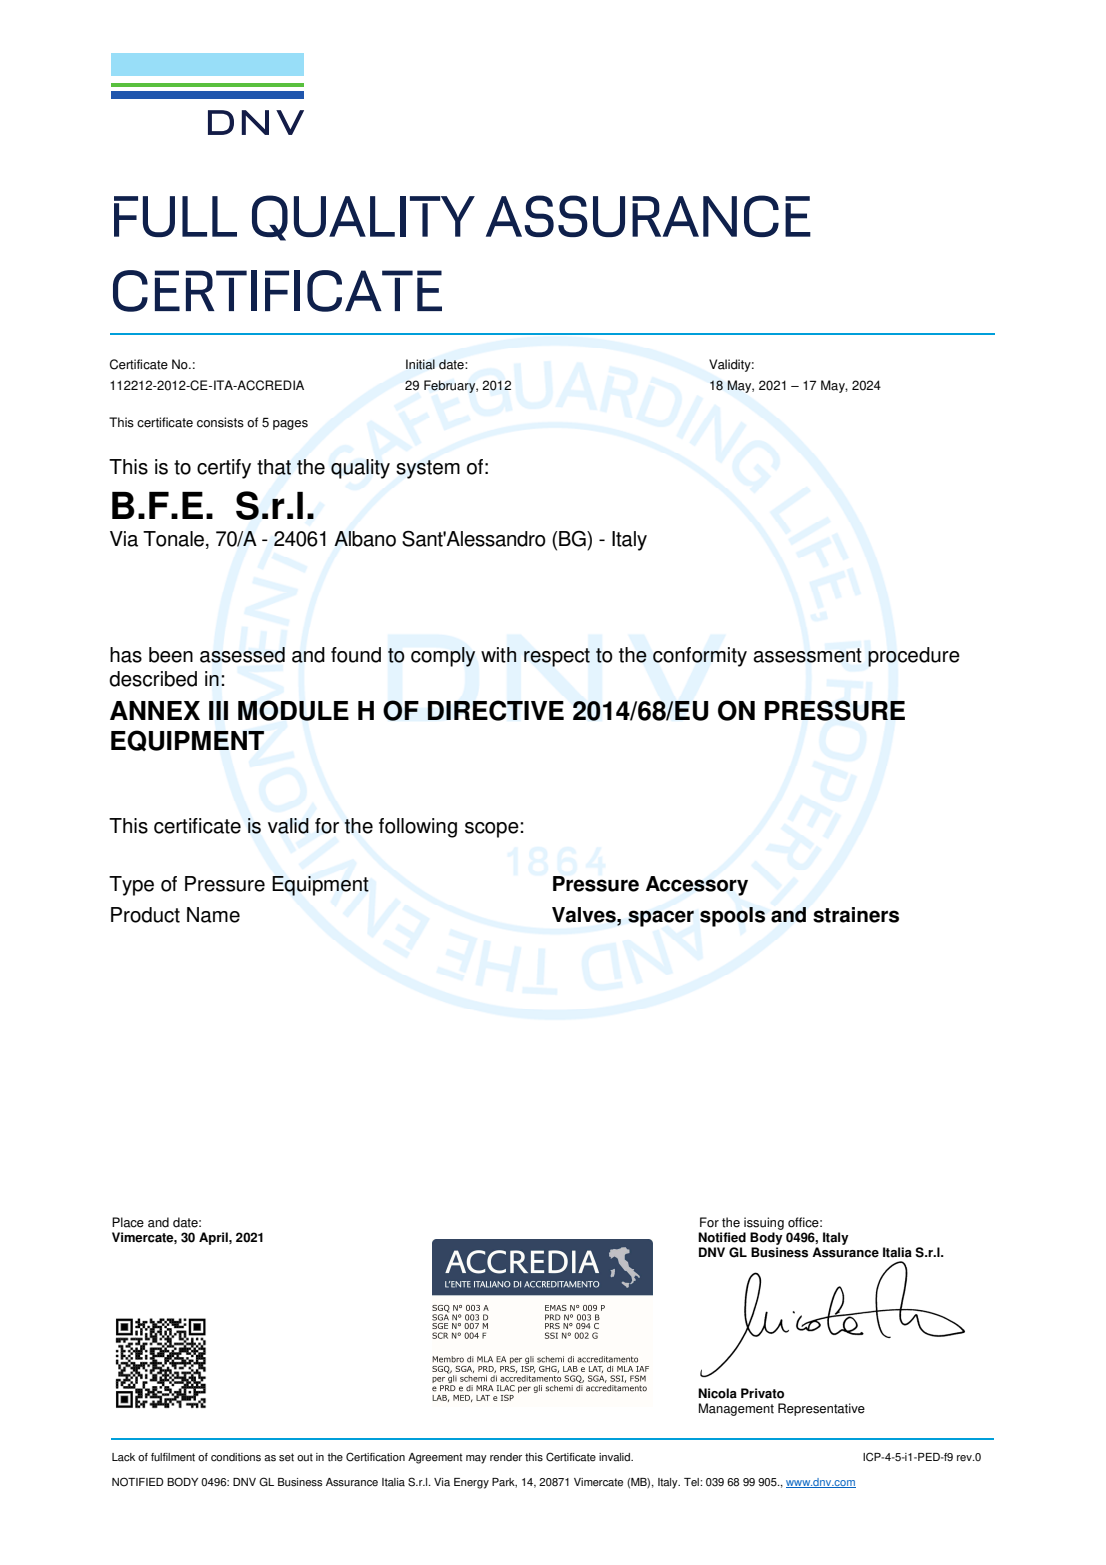  I want to click on Initial, so click(420, 364).
